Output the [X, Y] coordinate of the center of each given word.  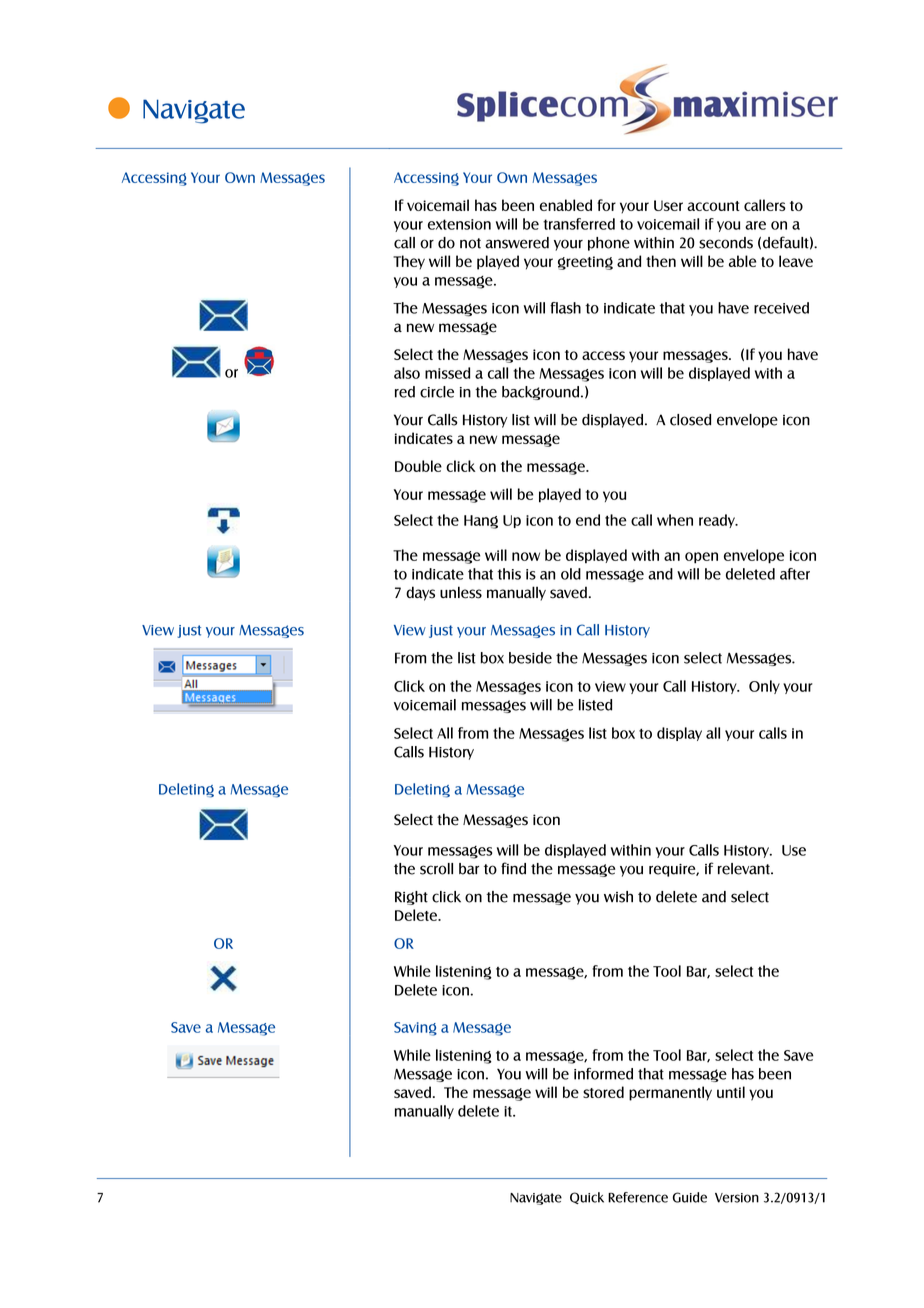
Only [764, 687]
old [571, 574]
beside [530, 658]
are [755, 225]
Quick [587, 1198]
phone [609, 244]
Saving [415, 1029]
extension [459, 224]
